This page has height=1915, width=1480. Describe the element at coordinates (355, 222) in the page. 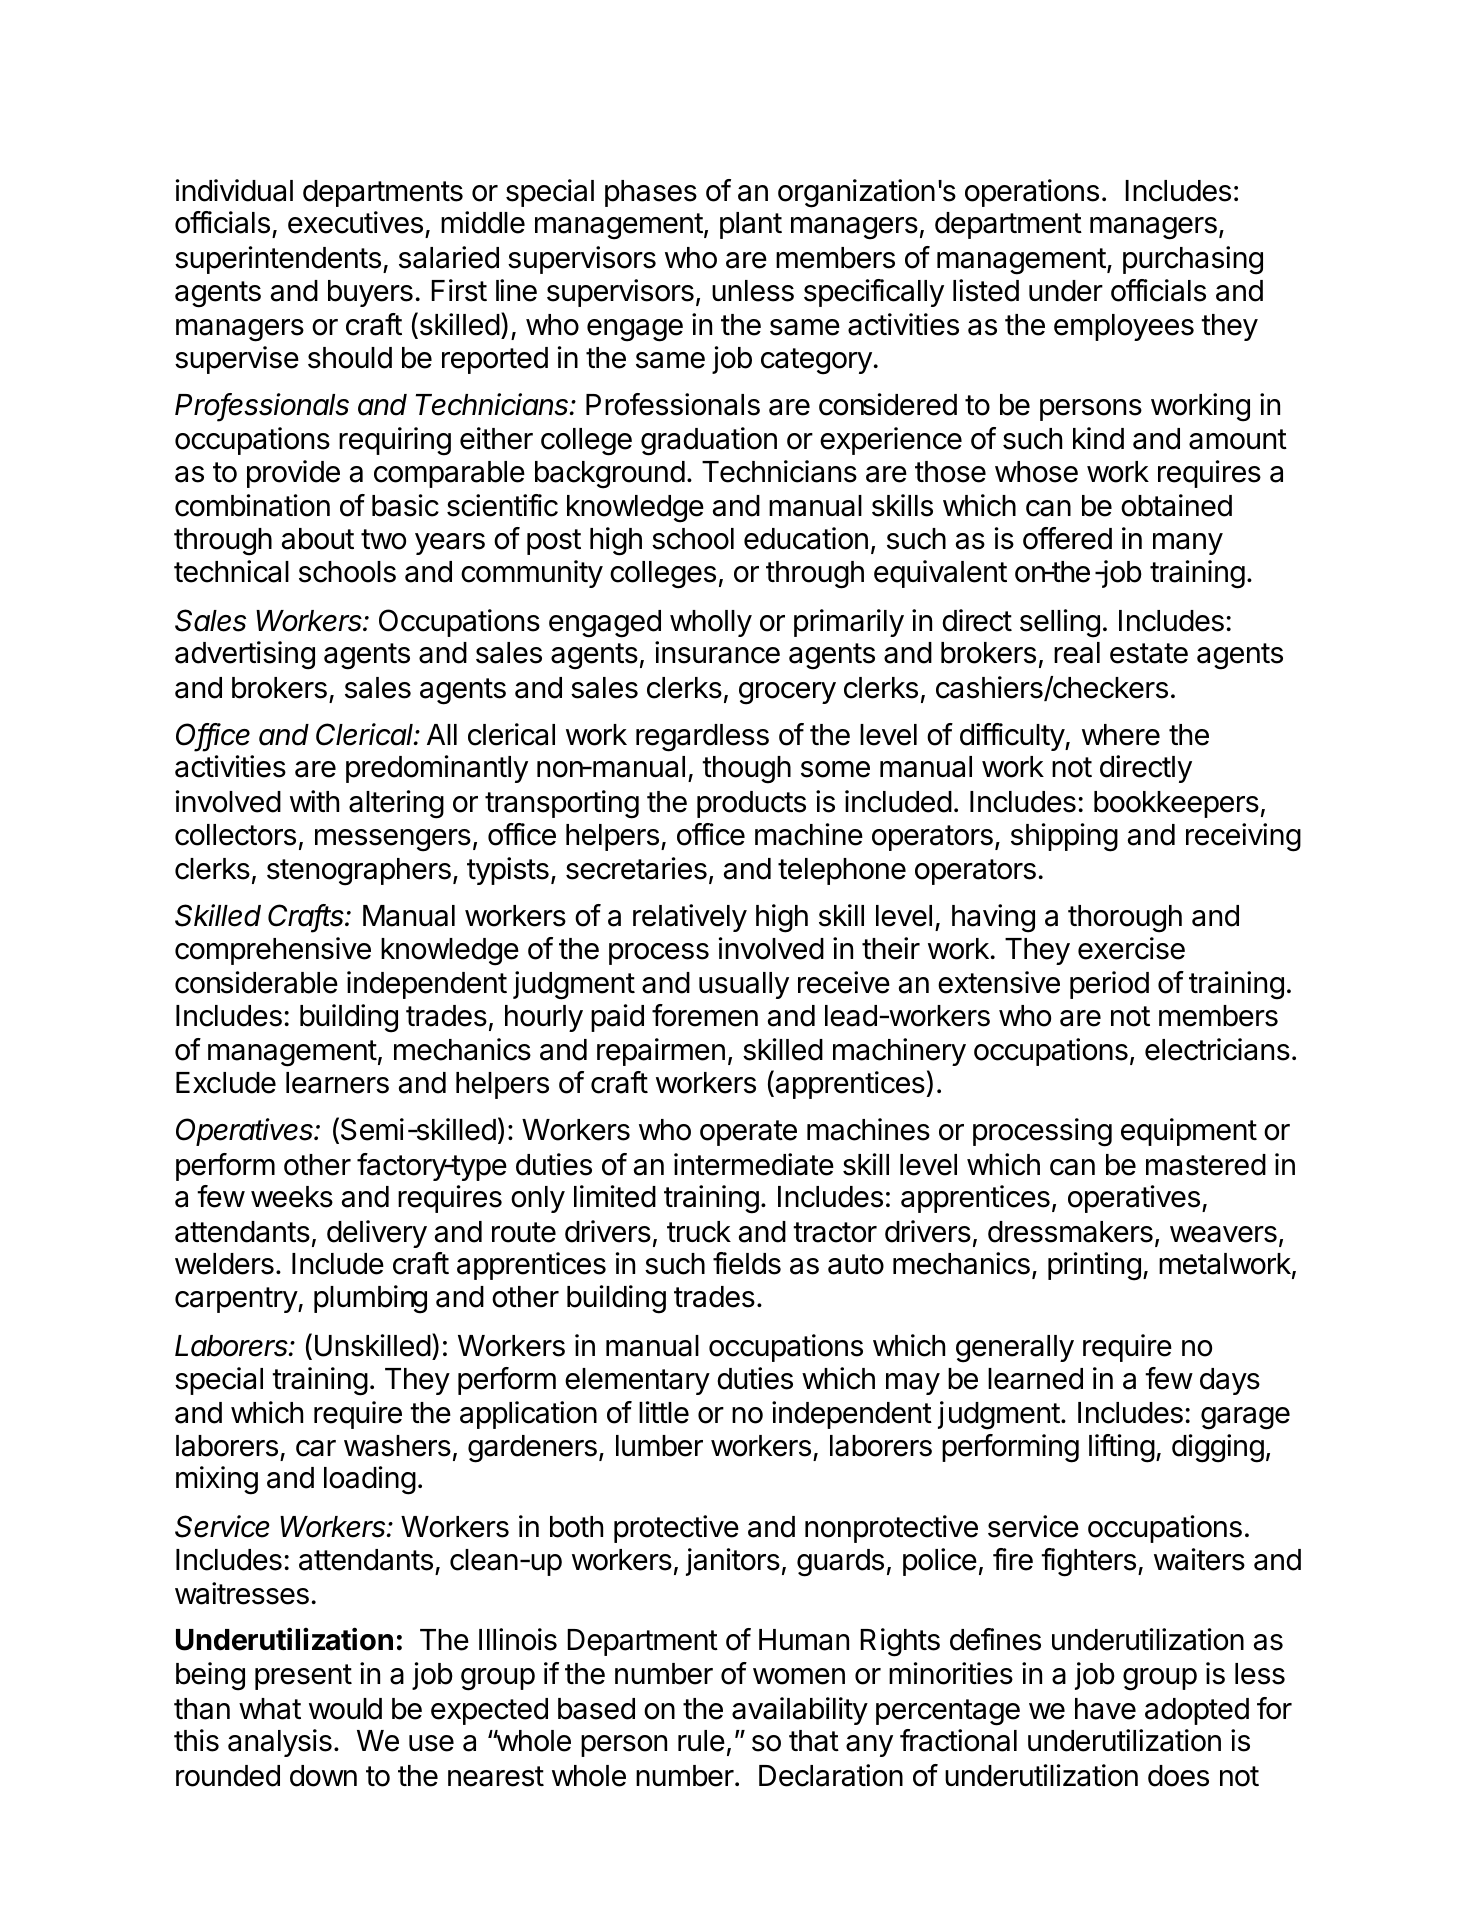

I see `executives` at that location.
